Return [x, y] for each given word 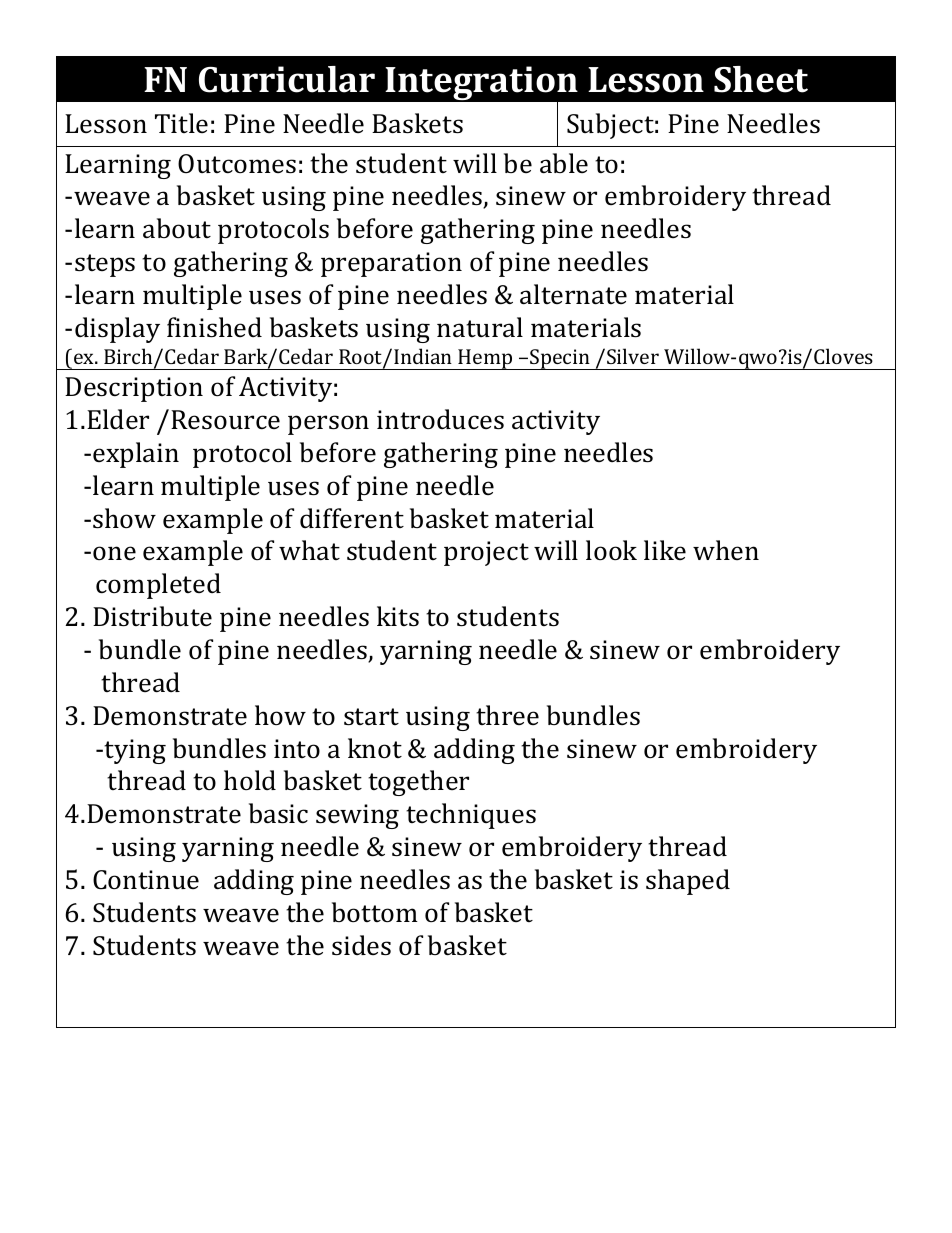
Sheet [761, 79]
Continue [146, 880]
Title [181, 123]
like [665, 550]
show [124, 518]
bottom [375, 912]
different [352, 518]
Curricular [287, 79]
